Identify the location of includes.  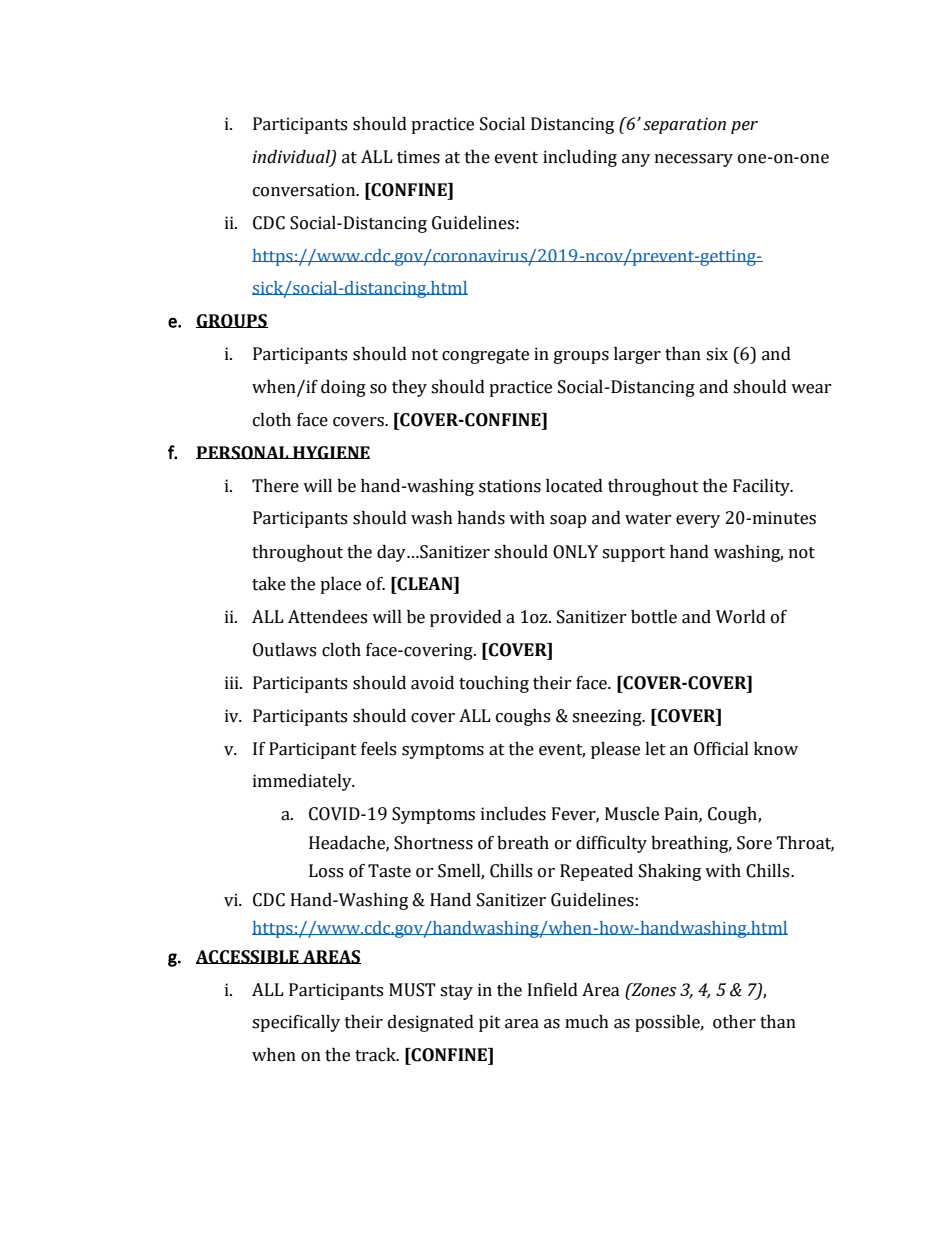
(513, 814).
